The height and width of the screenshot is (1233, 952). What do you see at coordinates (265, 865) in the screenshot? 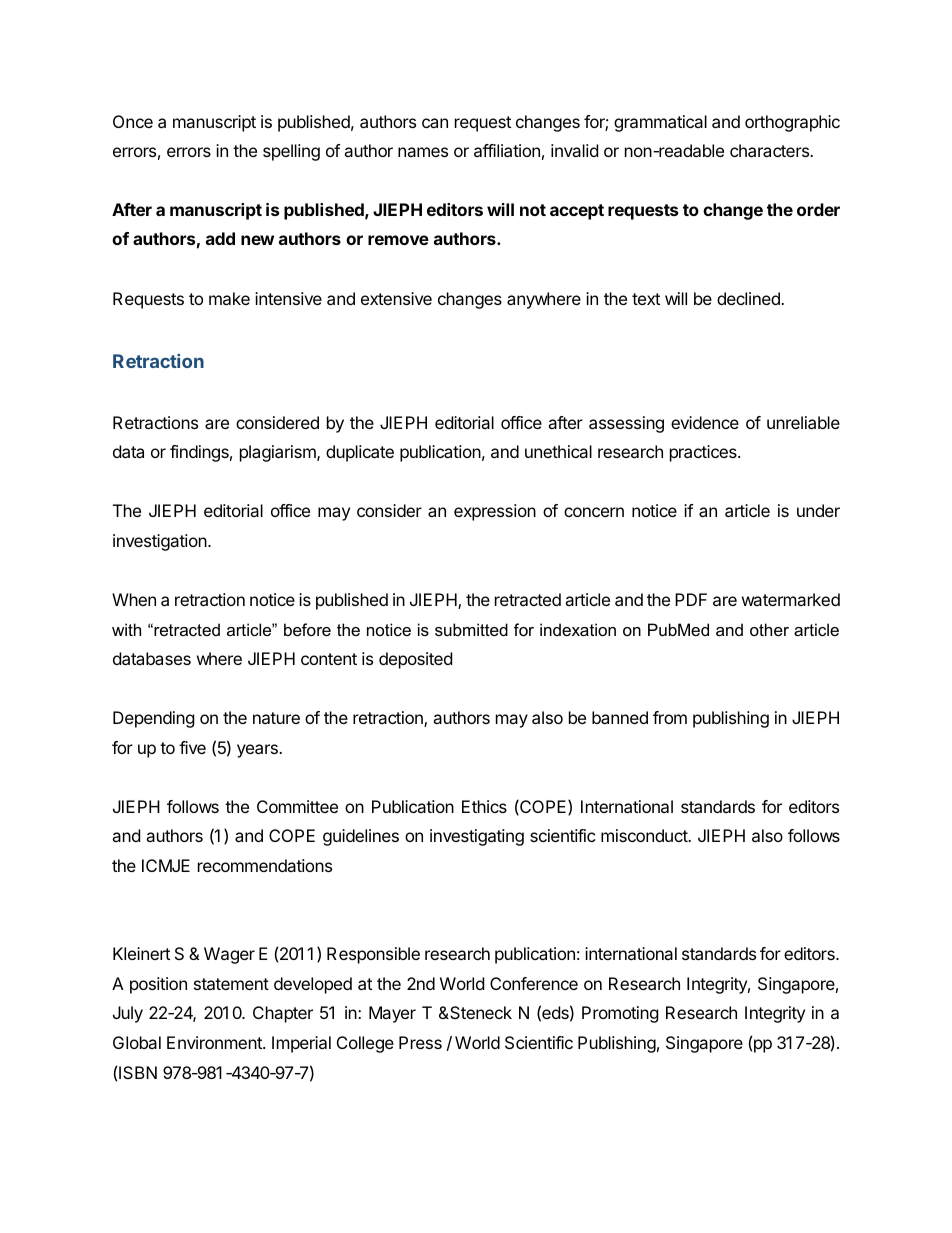
I see `recommendations` at bounding box center [265, 865].
